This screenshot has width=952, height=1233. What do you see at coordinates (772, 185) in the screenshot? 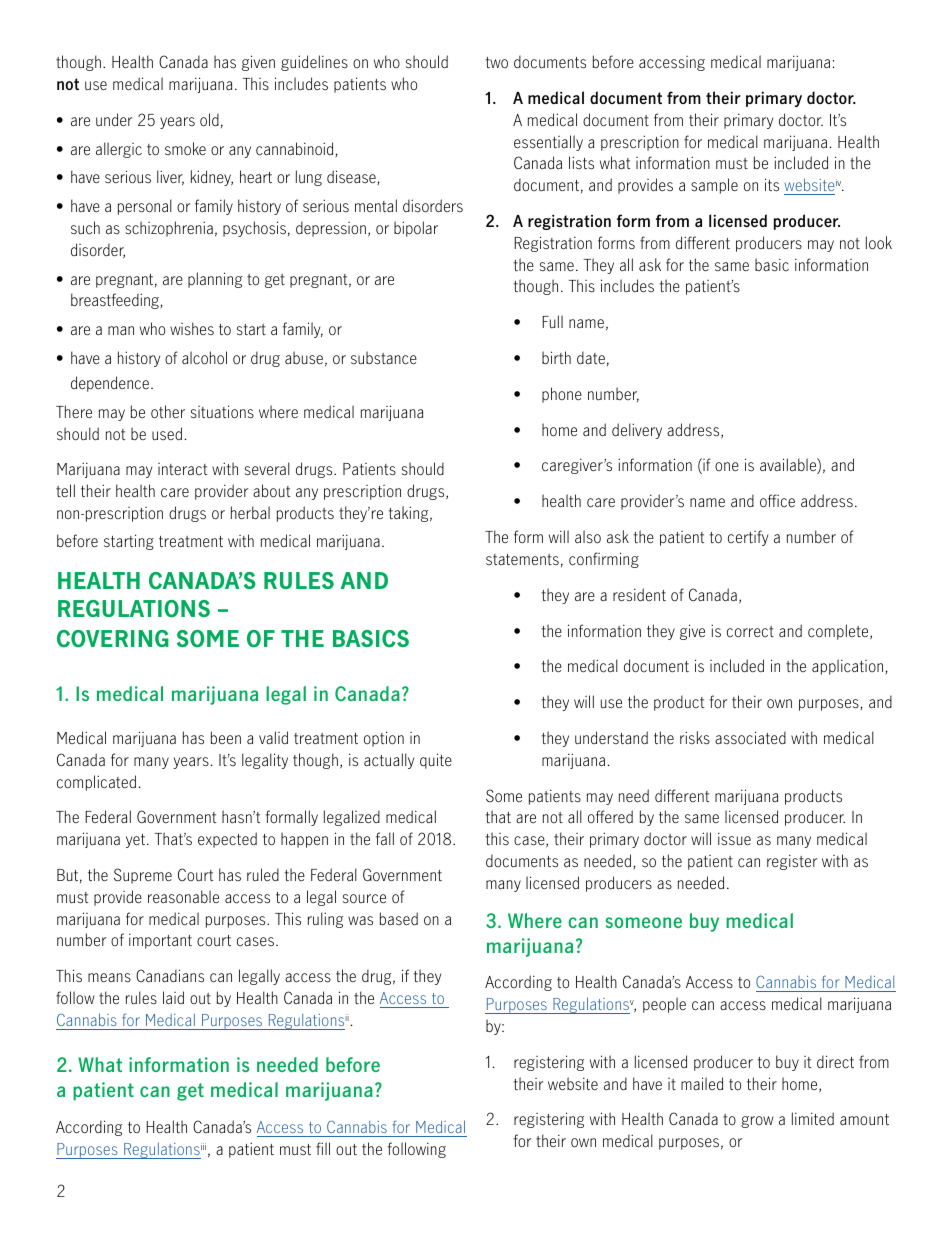
I see `its` at bounding box center [772, 185].
